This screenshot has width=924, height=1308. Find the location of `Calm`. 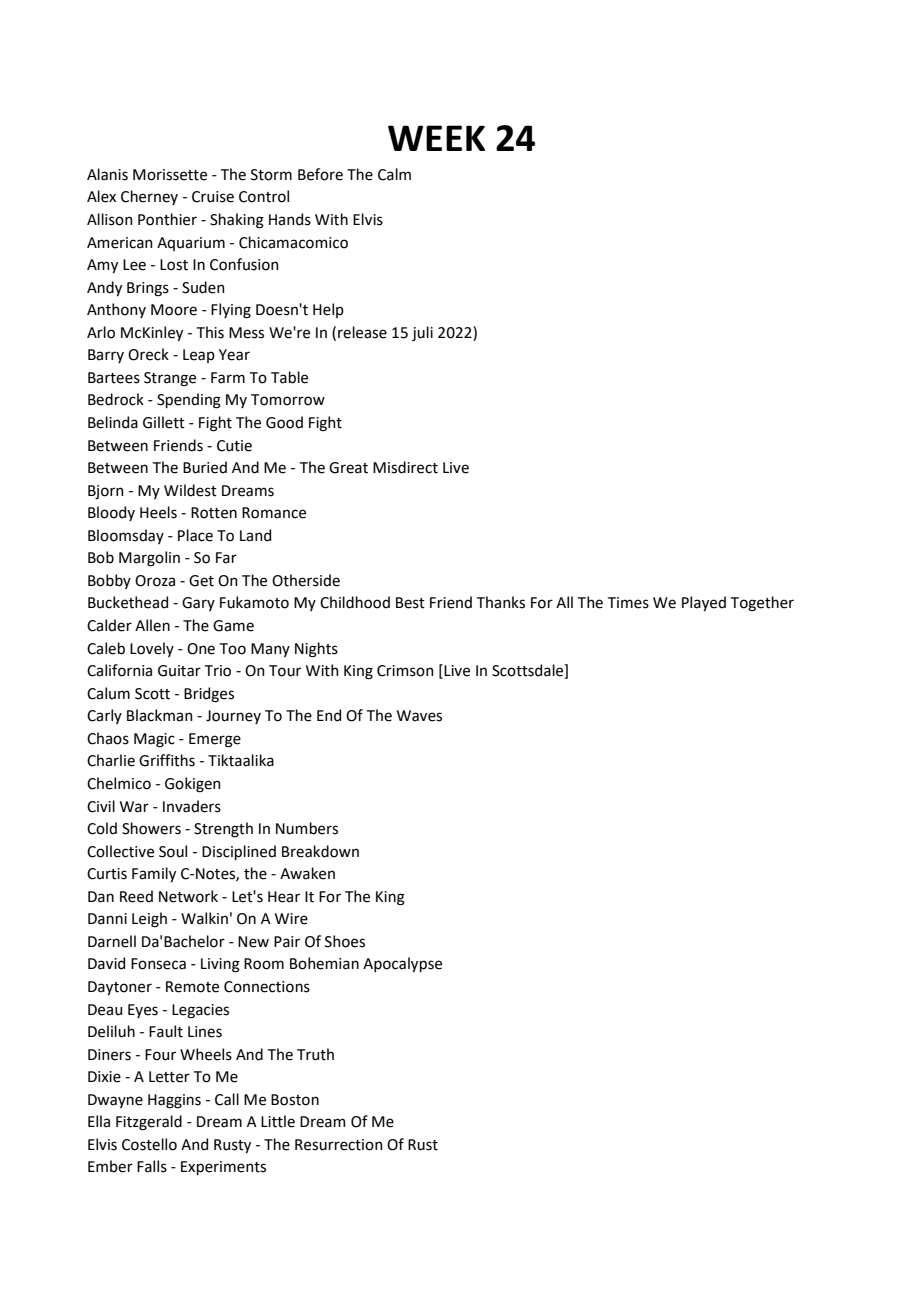

Calm is located at coordinates (394, 174).
